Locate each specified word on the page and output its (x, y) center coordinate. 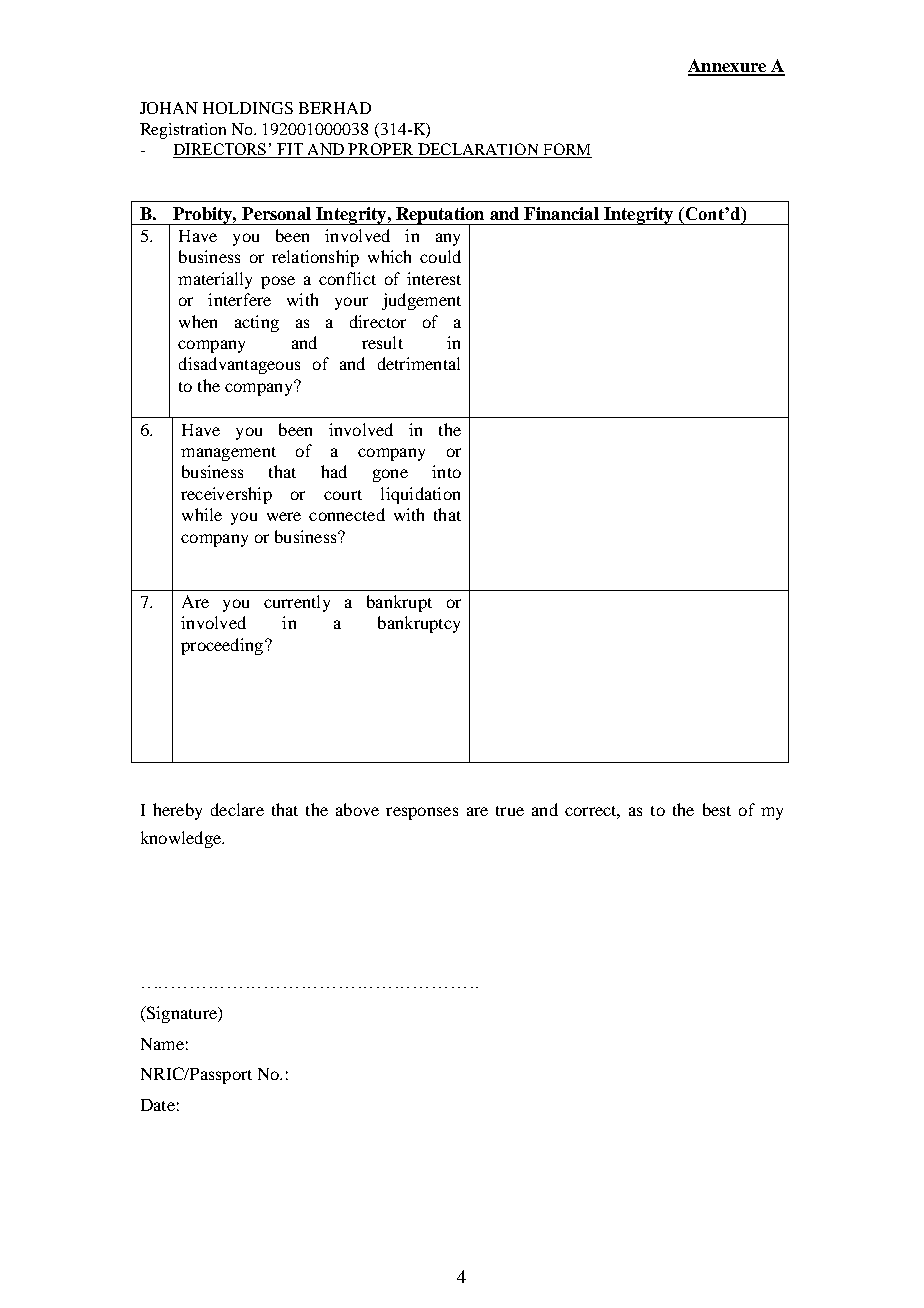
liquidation (420, 495)
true (510, 811)
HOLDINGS (248, 108)
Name (162, 1044)
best (717, 809)
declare (237, 809)
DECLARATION (478, 149)
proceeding (222, 646)
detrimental (419, 363)
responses (422, 813)
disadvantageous (239, 365)
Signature (181, 1014)
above (357, 809)
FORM (567, 149)
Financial (561, 213)
